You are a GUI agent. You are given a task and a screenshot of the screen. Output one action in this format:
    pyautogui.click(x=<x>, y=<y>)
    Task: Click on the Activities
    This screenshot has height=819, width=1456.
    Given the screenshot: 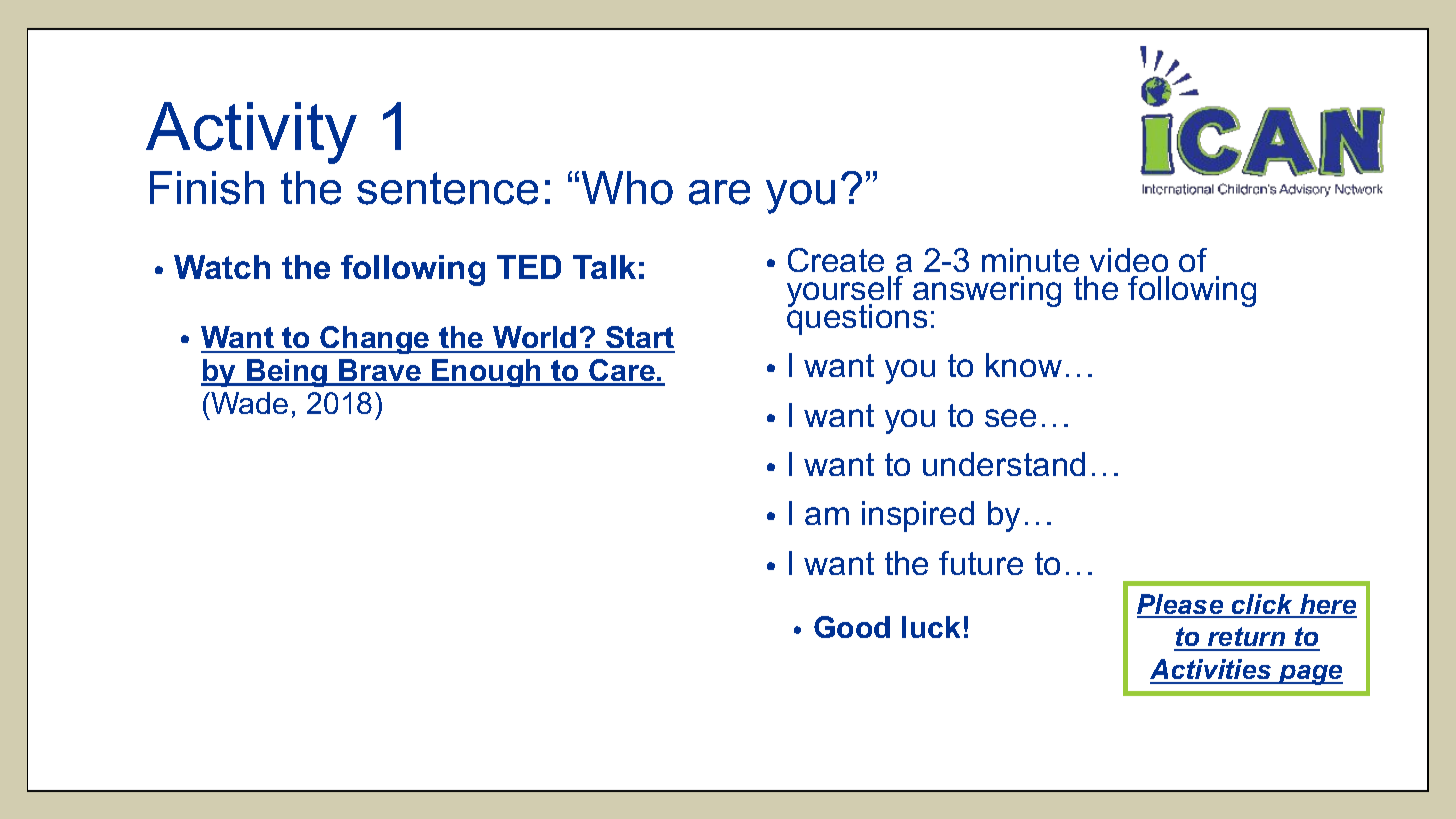 What is the action you would take?
    pyautogui.click(x=1212, y=671)
